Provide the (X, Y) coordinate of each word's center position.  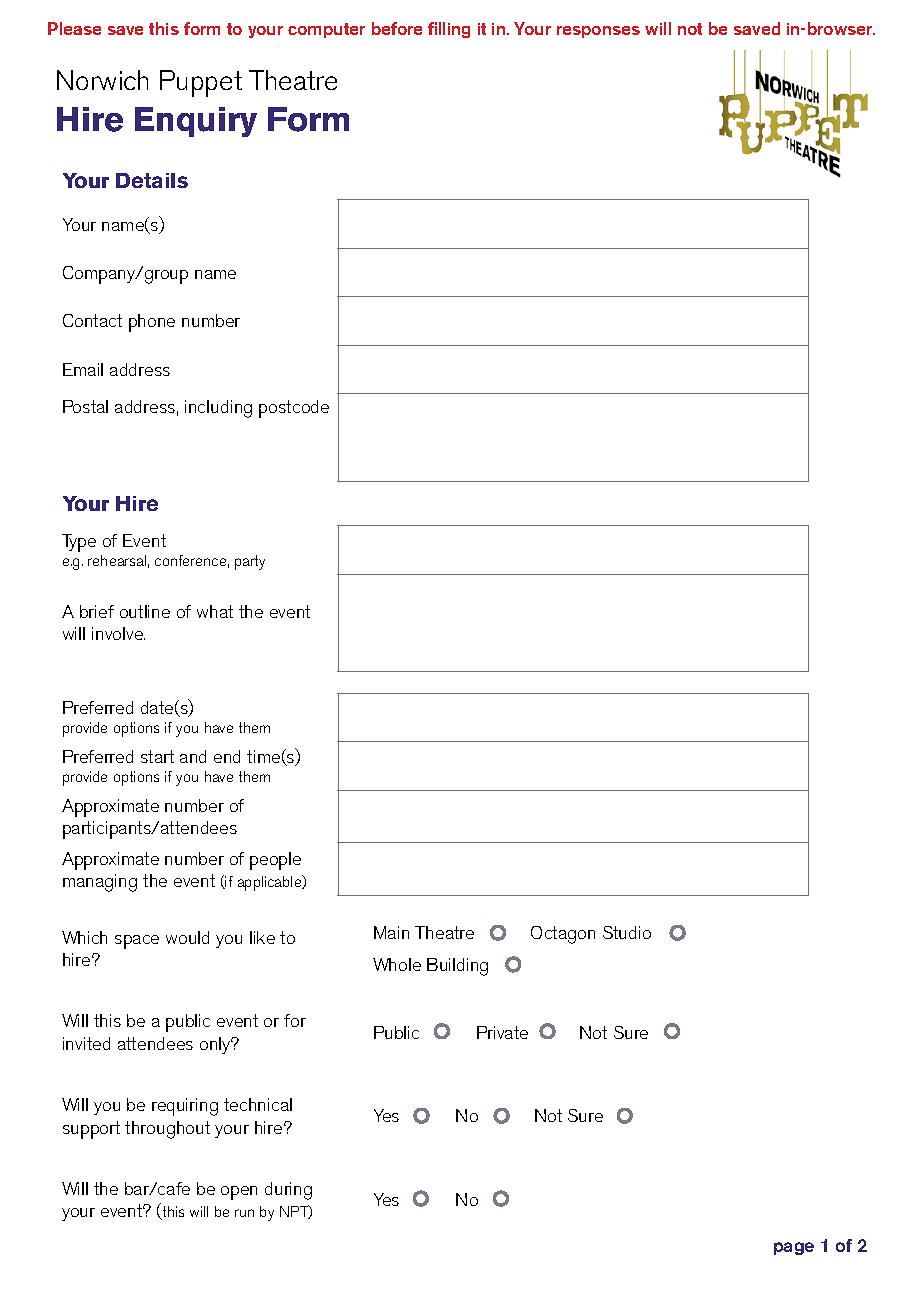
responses (598, 32)
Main (391, 932)
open (239, 1193)
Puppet (201, 83)
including (218, 409)
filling (449, 30)
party (250, 562)
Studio (627, 932)
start (157, 756)
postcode (294, 409)
